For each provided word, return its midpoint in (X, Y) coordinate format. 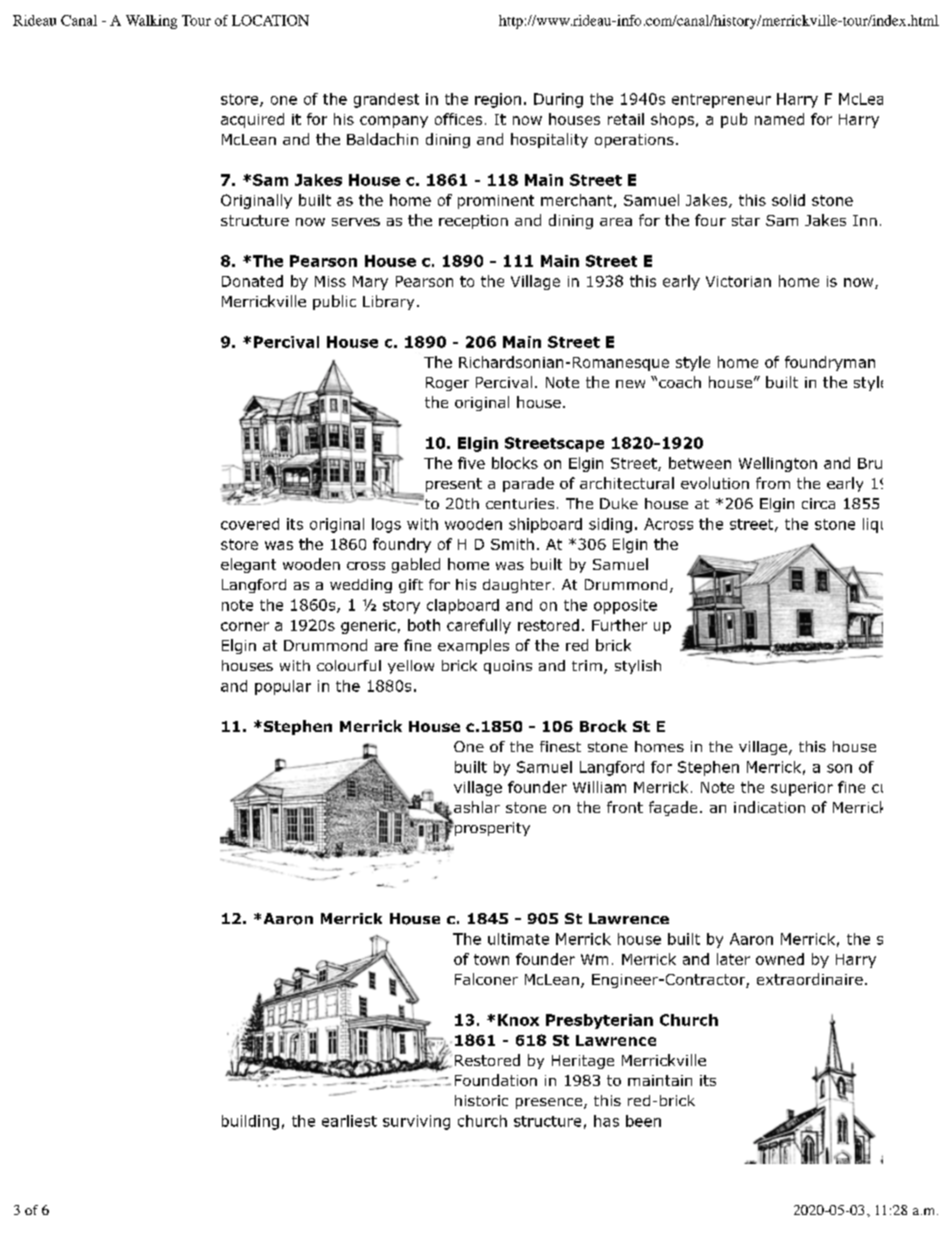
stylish (638, 667)
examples (473, 646)
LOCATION (270, 20)
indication (769, 807)
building (250, 1122)
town (491, 959)
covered (250, 524)
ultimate (518, 939)
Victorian (738, 281)
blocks (515, 463)
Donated (252, 281)
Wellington (778, 464)
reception (473, 222)
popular (283, 687)
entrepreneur (721, 101)
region (498, 100)
